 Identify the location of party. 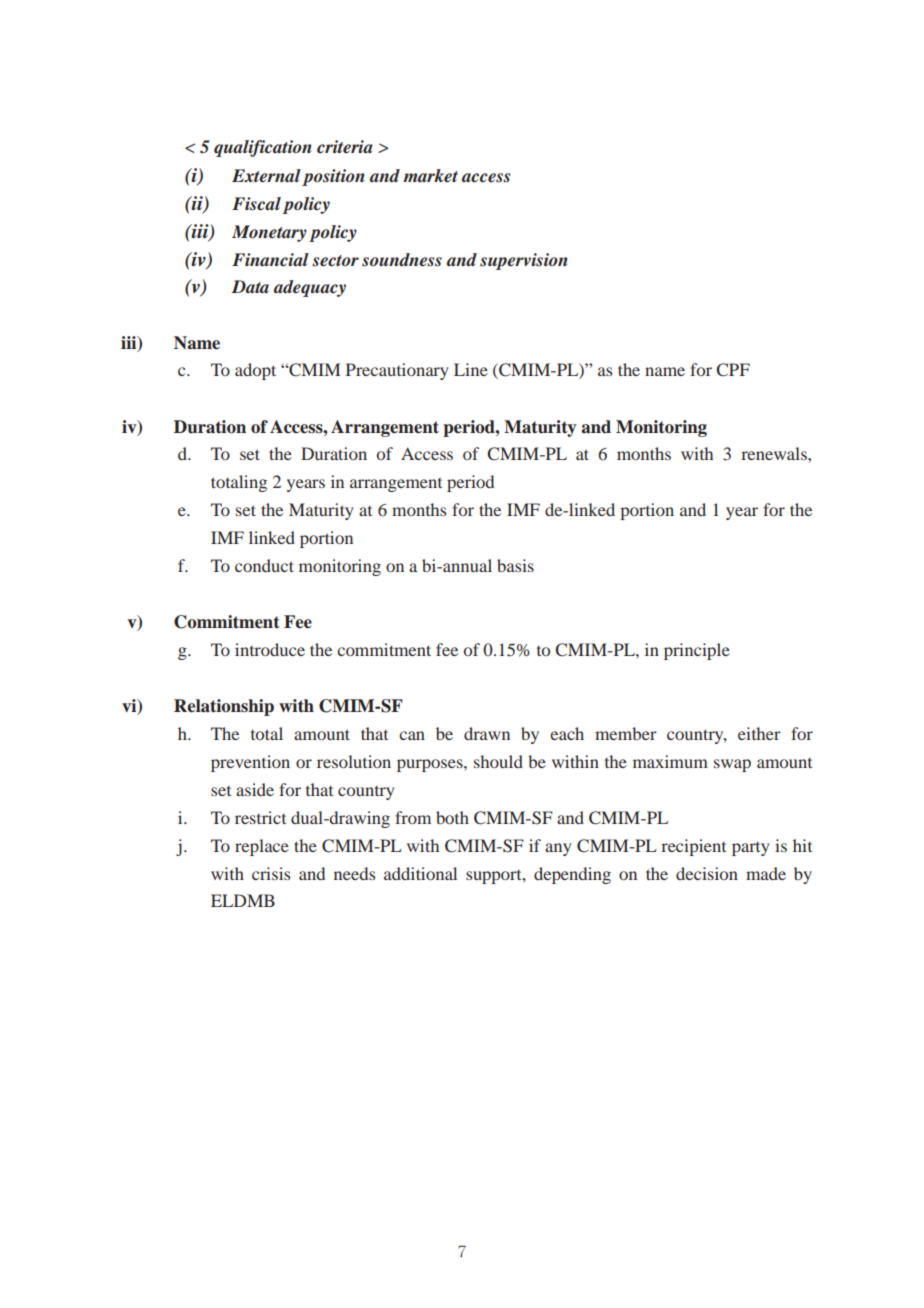
(750, 849).
